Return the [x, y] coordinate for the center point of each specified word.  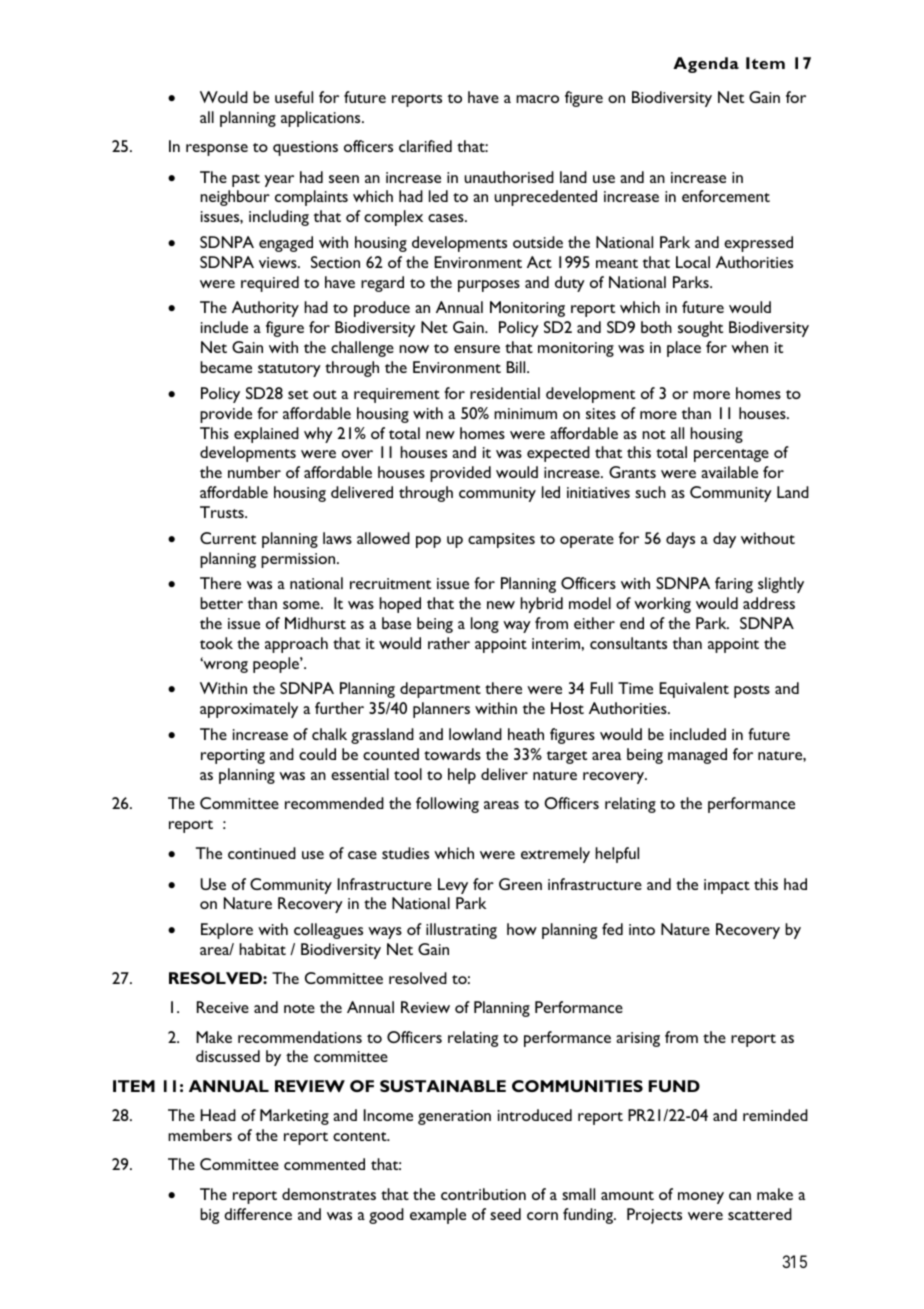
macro [537, 99]
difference [258, 1214]
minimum [525, 413]
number [254, 472]
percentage [731, 455]
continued [262, 853]
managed [697, 756]
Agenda [706, 65]
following [447, 805]
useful [294, 97]
